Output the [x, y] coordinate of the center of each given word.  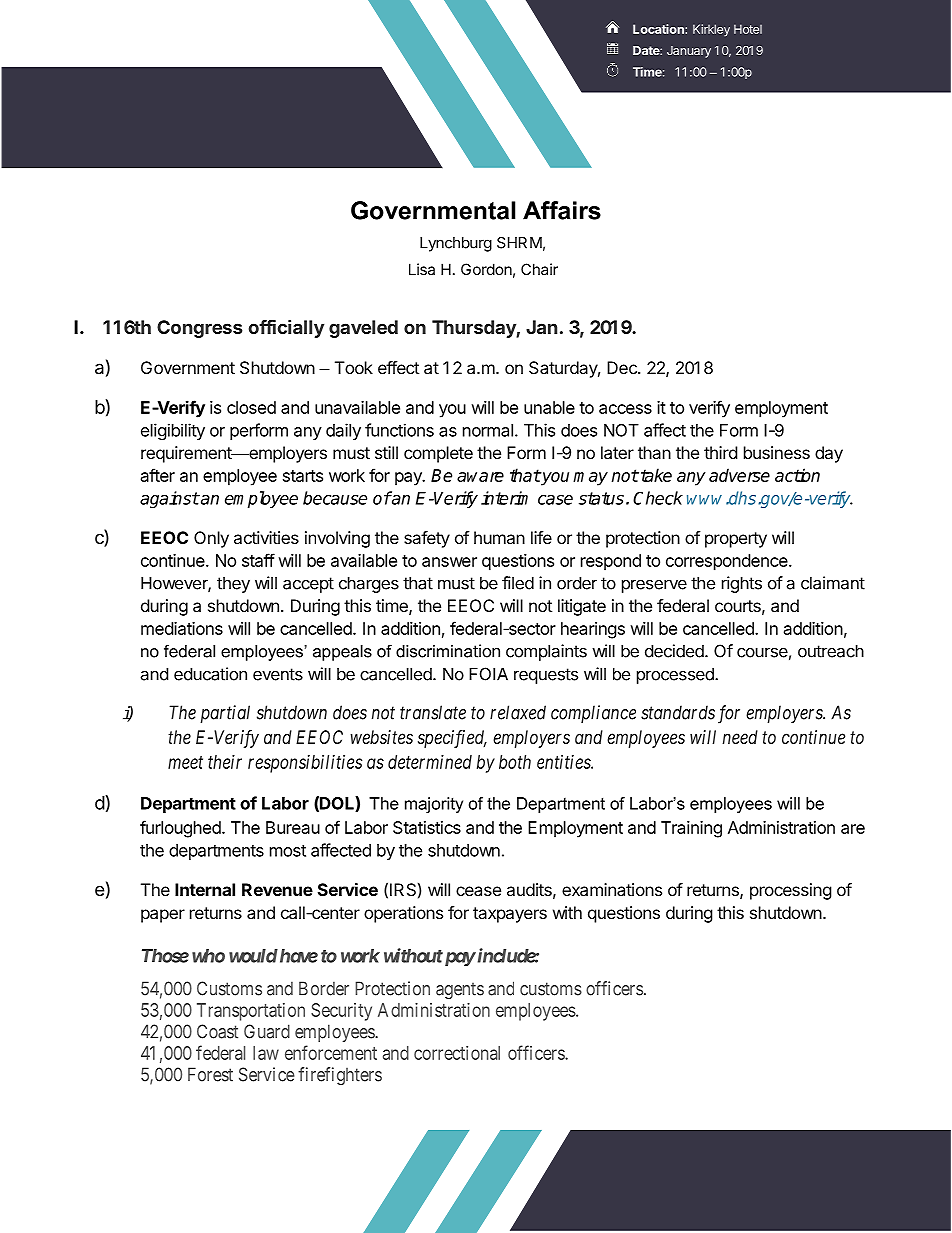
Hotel [748, 29]
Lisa [422, 269]
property [736, 540]
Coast [217, 1031]
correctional [457, 1053]
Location [659, 29]
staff [258, 560]
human [499, 537]
